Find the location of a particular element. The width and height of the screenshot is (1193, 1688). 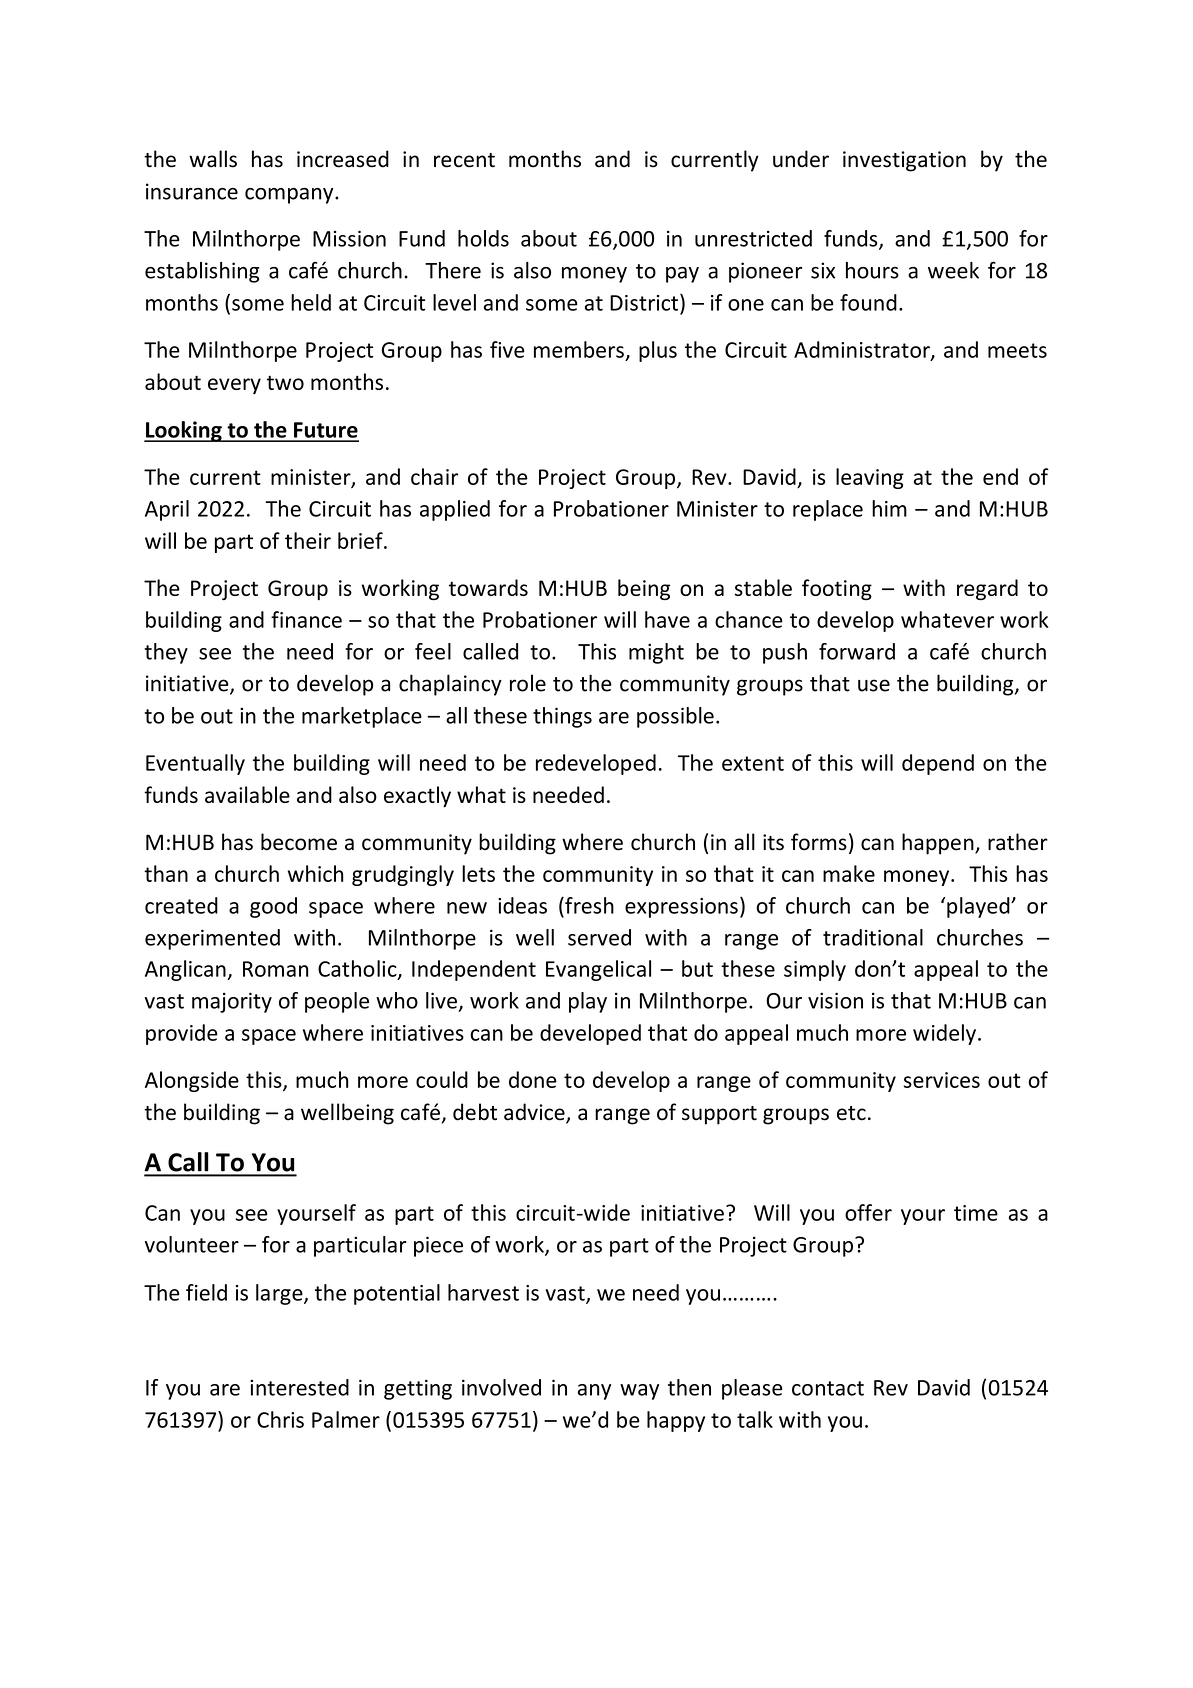

done is located at coordinates (533, 1079).
